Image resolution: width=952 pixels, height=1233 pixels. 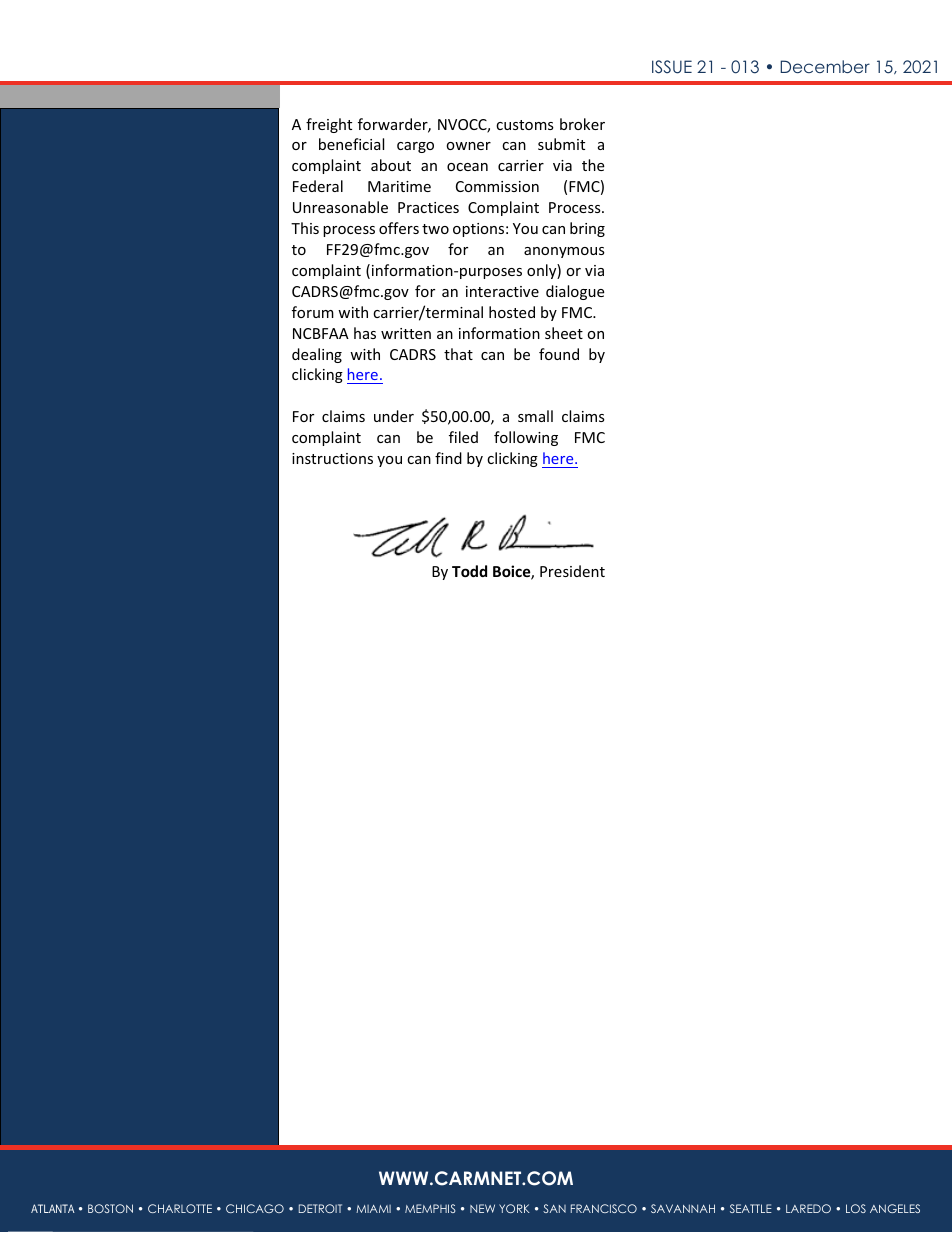 What do you see at coordinates (110, 1208) in the document?
I see `BOSTON` at bounding box center [110, 1208].
